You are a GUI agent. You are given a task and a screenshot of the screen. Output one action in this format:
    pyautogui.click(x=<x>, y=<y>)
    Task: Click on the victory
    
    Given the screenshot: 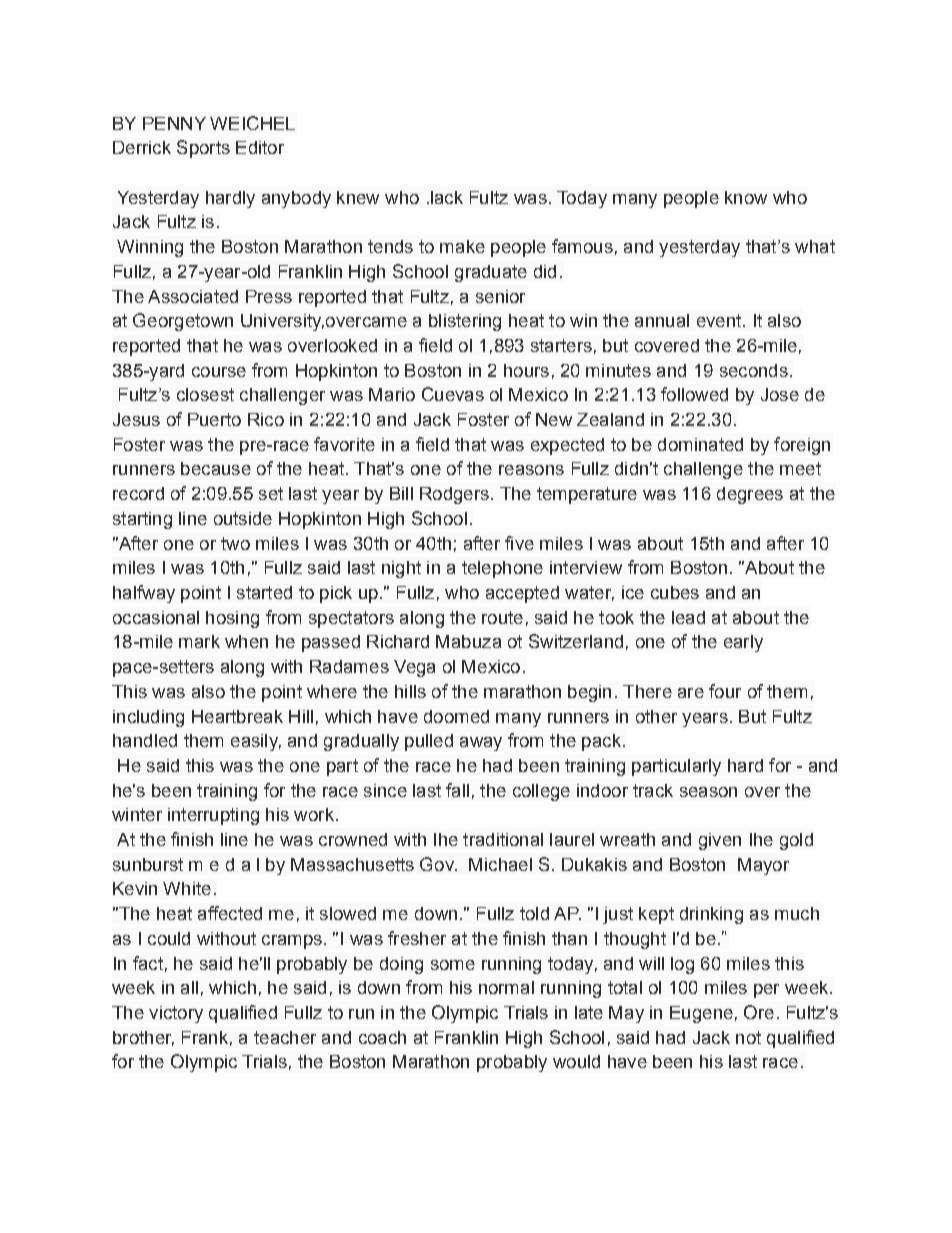 What is the action you would take?
    pyautogui.click(x=176, y=1014)
